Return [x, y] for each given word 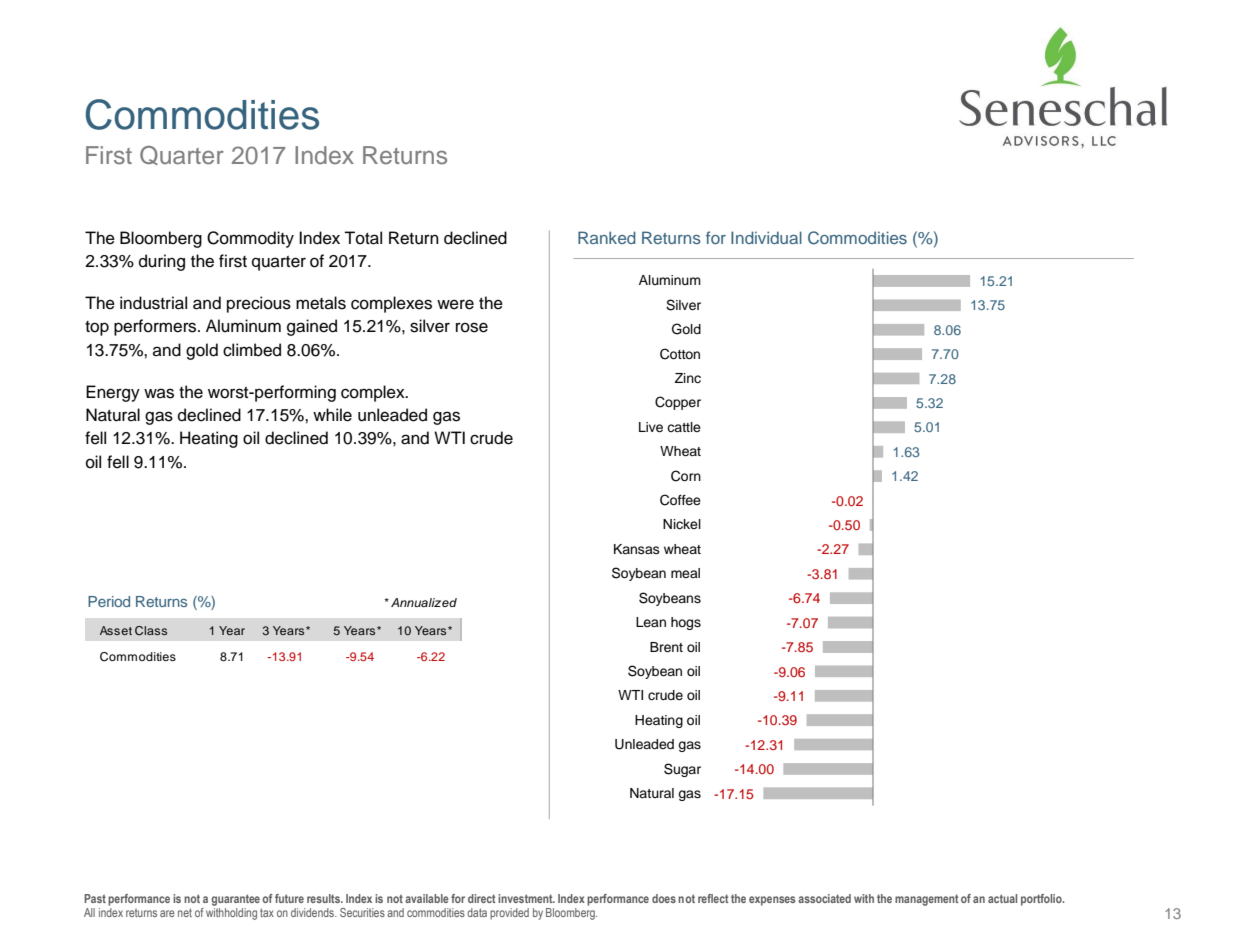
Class [151, 631]
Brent [666, 647]
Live [651, 427]
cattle [684, 427]
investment [526, 898]
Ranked [607, 237]
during [162, 262]
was [159, 393]
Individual [766, 237]
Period [109, 601]
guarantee [235, 900]
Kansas [637, 549]
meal [685, 573]
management [927, 900]
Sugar [682, 770]
